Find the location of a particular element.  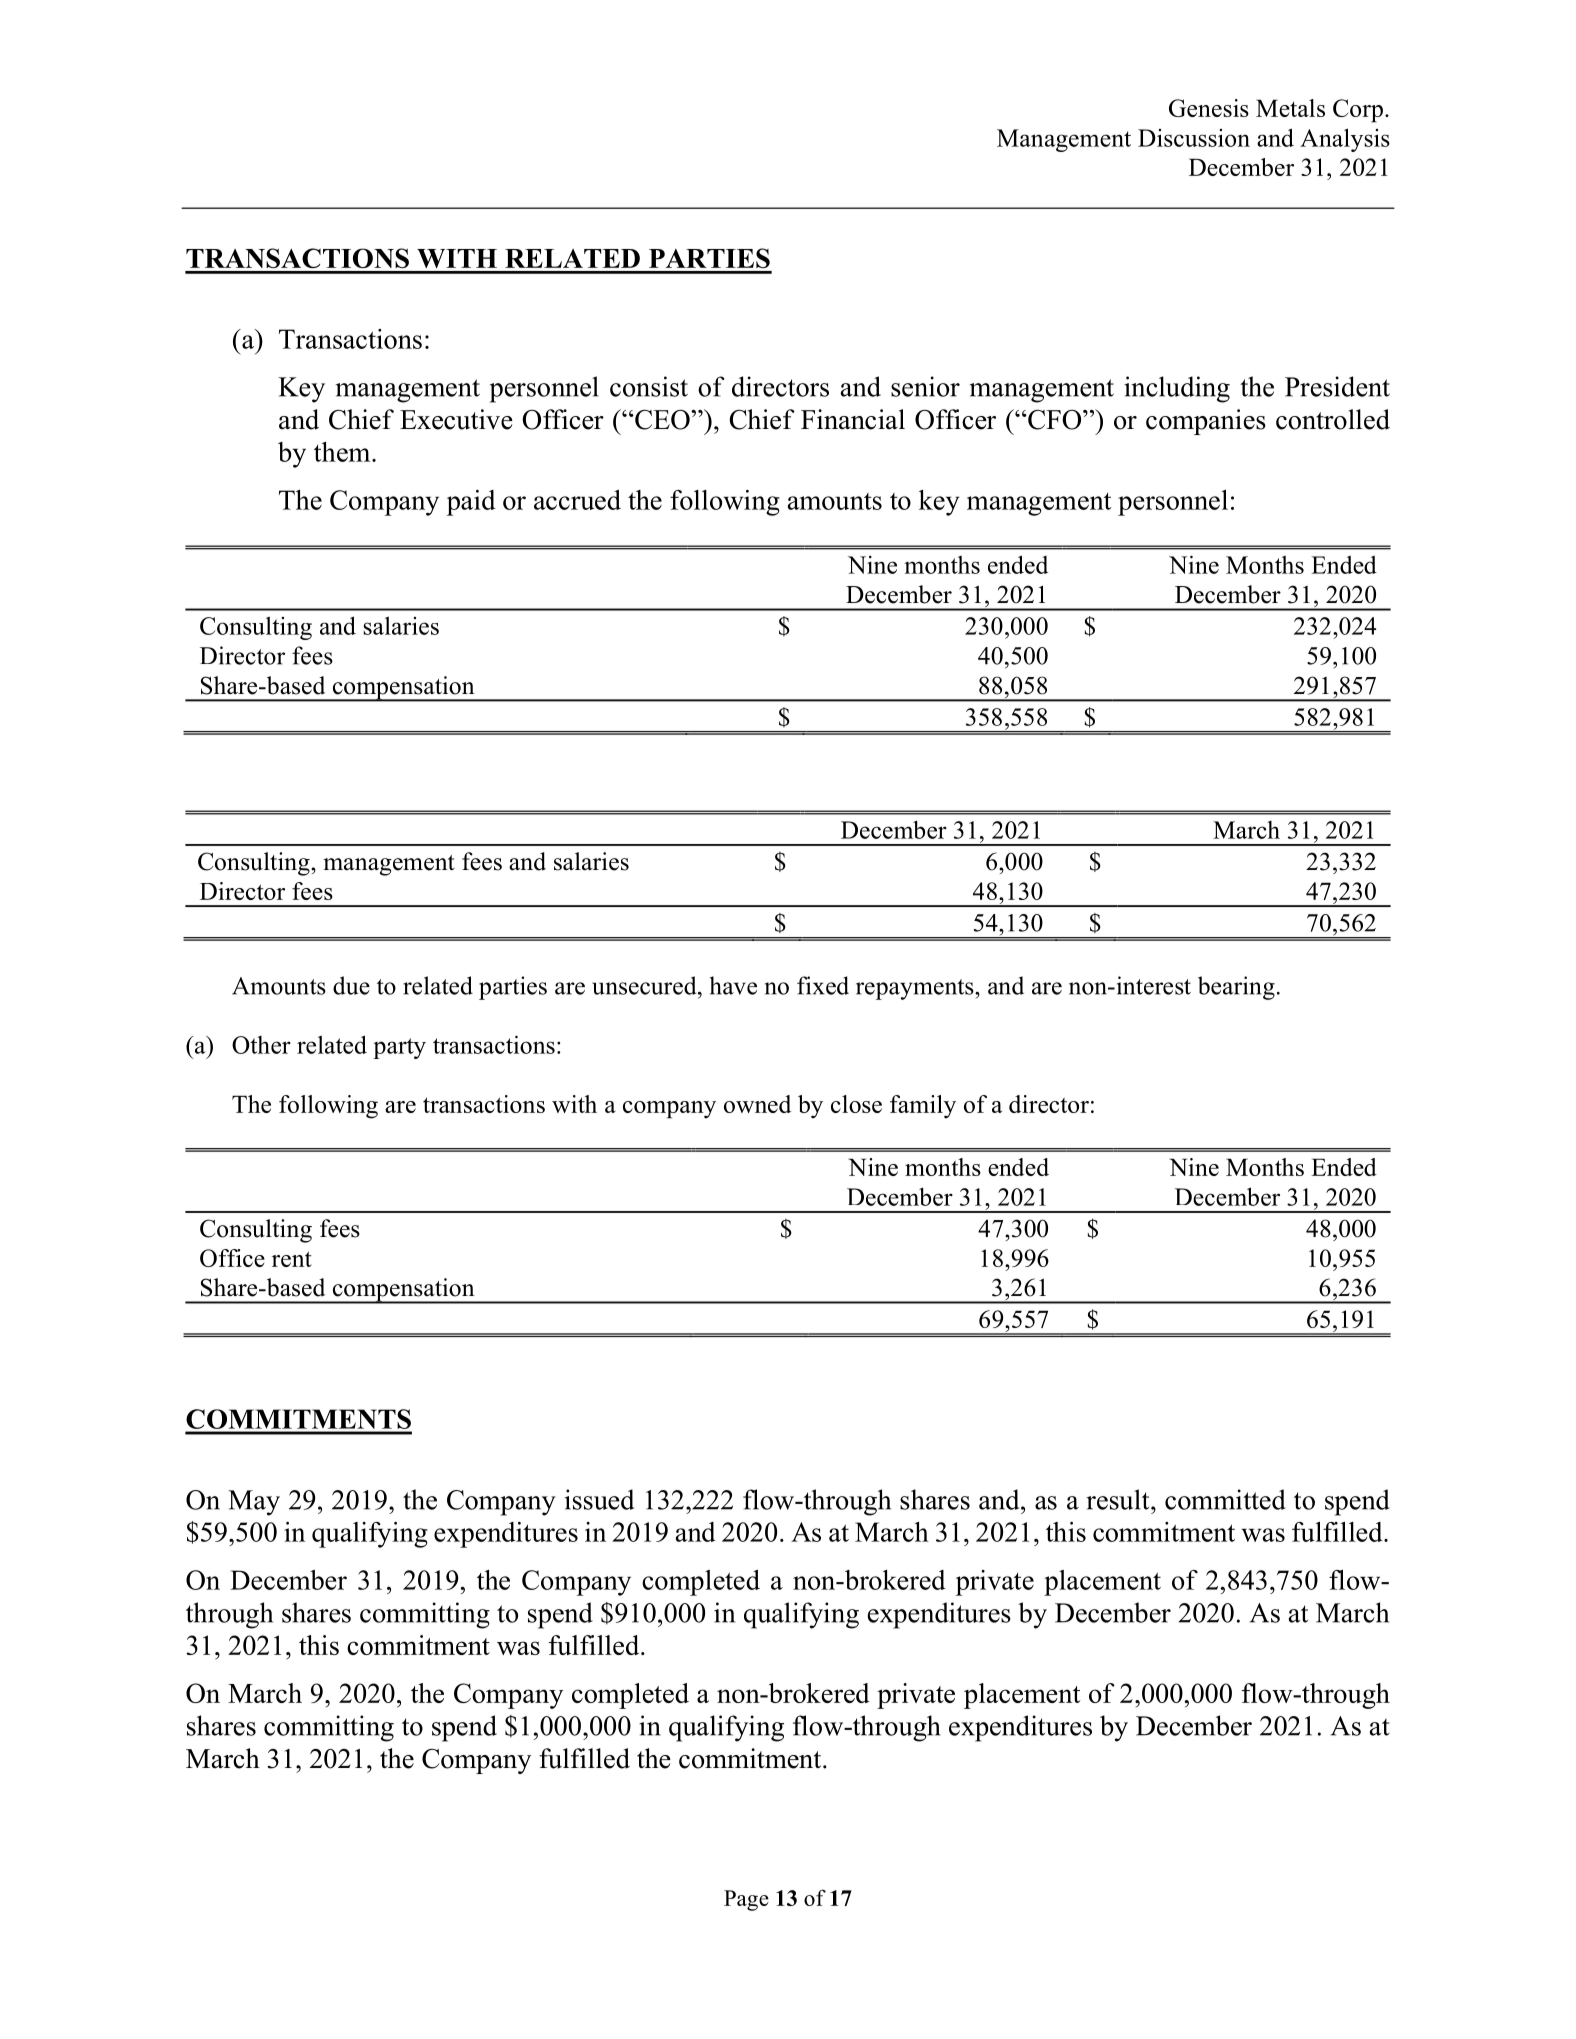

senior is located at coordinates (925, 386).
